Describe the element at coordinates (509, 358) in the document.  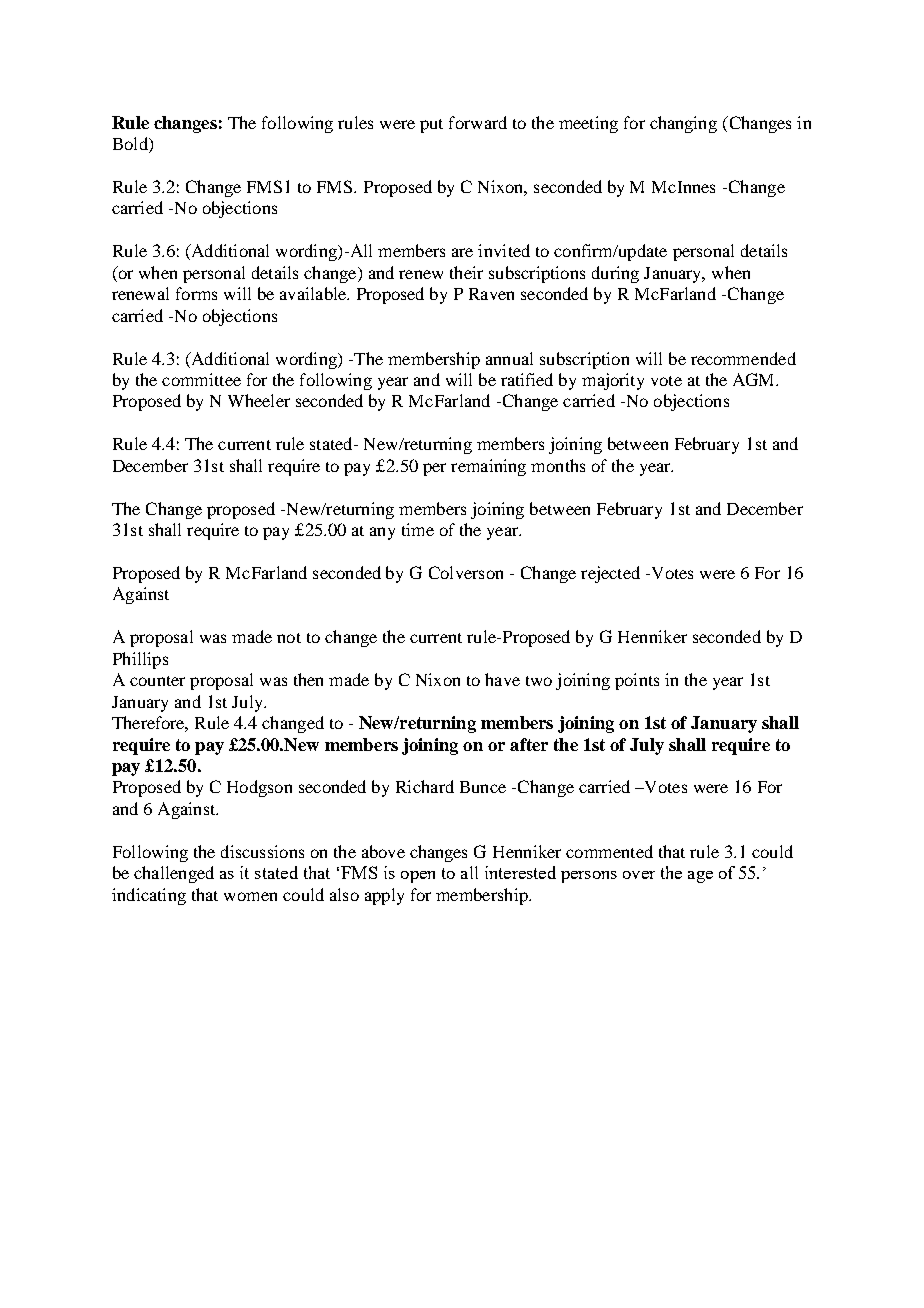
I see `annual` at that location.
